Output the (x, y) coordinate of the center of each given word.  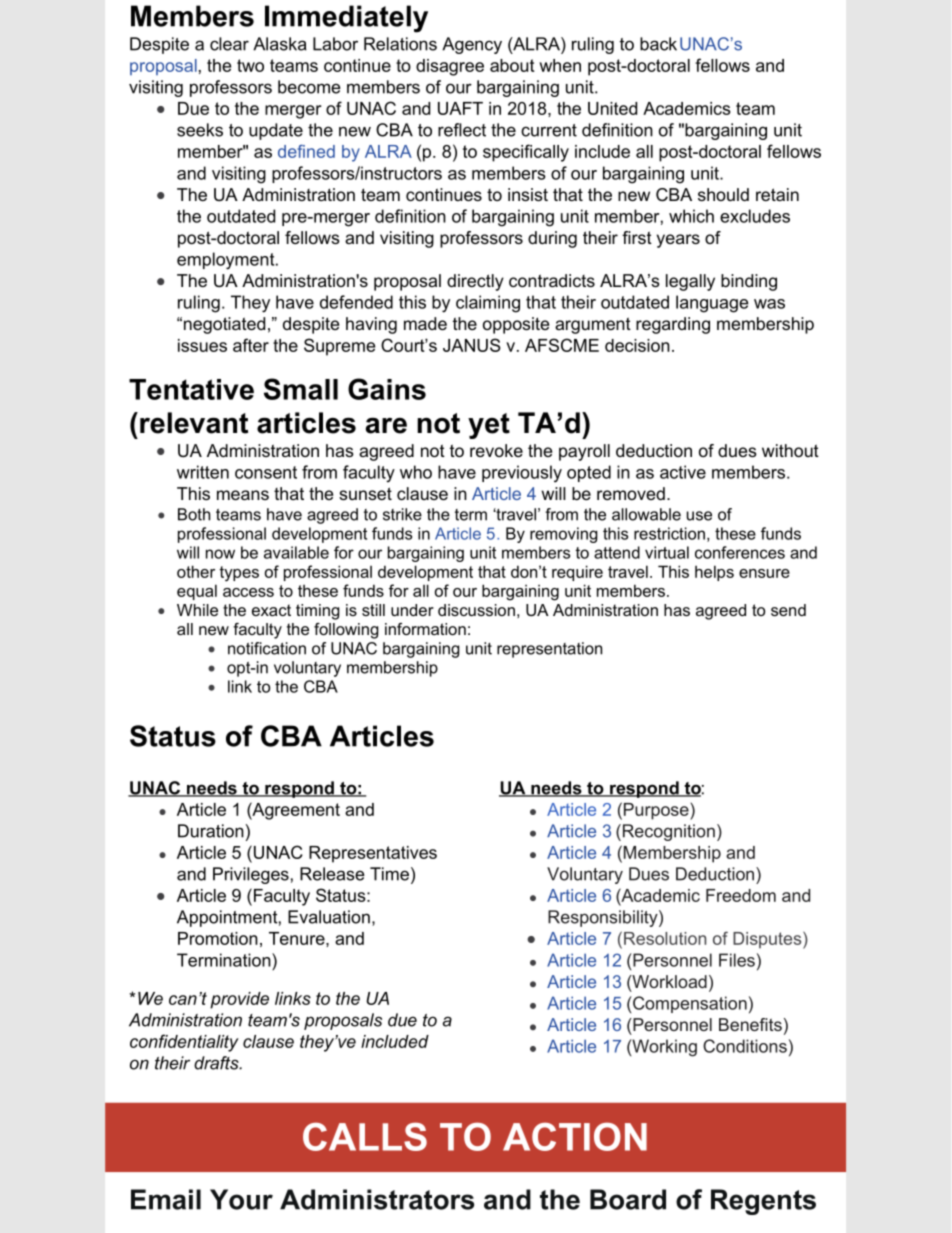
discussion (476, 610)
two (250, 65)
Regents (763, 1202)
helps (714, 573)
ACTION (575, 1136)
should (723, 194)
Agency (472, 45)
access (248, 592)
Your (241, 1199)
